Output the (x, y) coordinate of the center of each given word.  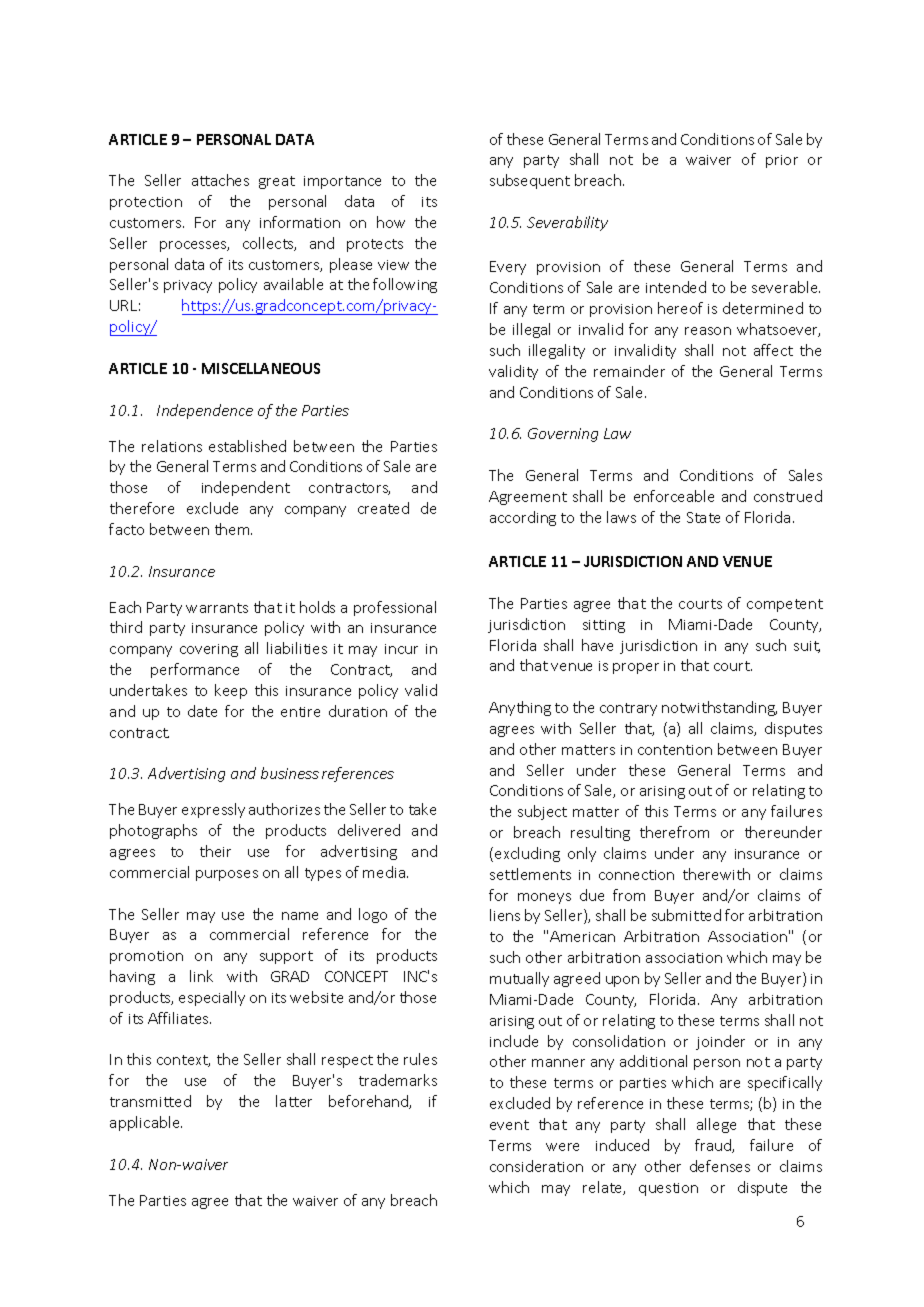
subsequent (530, 181)
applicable (146, 1123)
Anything (520, 708)
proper (636, 668)
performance (195, 670)
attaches (220, 180)
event (509, 1125)
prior (782, 161)
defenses (720, 1166)
